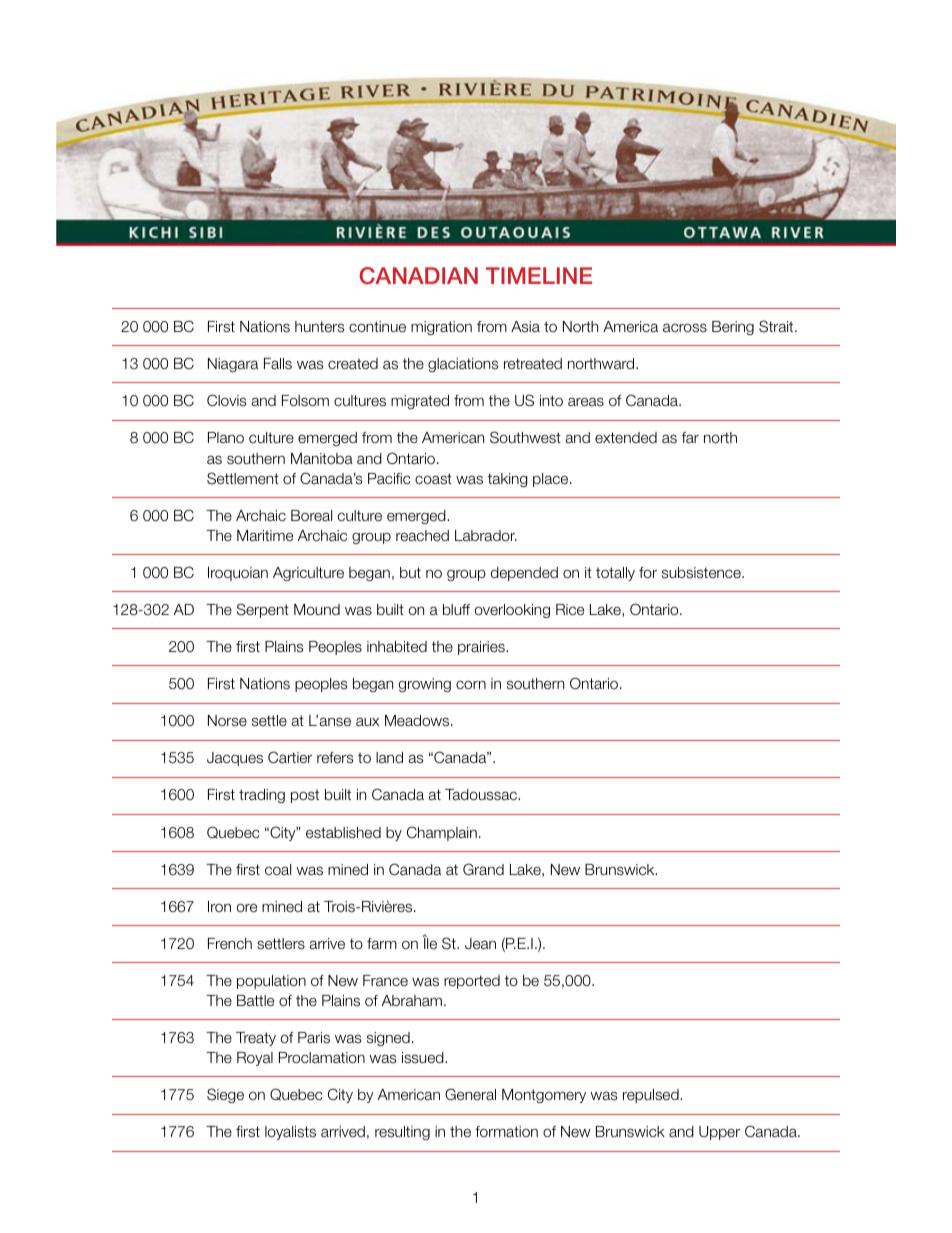 This document has height=1233, width=952. Describe the element at coordinates (525, 326) in the document. I see `Asia` at that location.
